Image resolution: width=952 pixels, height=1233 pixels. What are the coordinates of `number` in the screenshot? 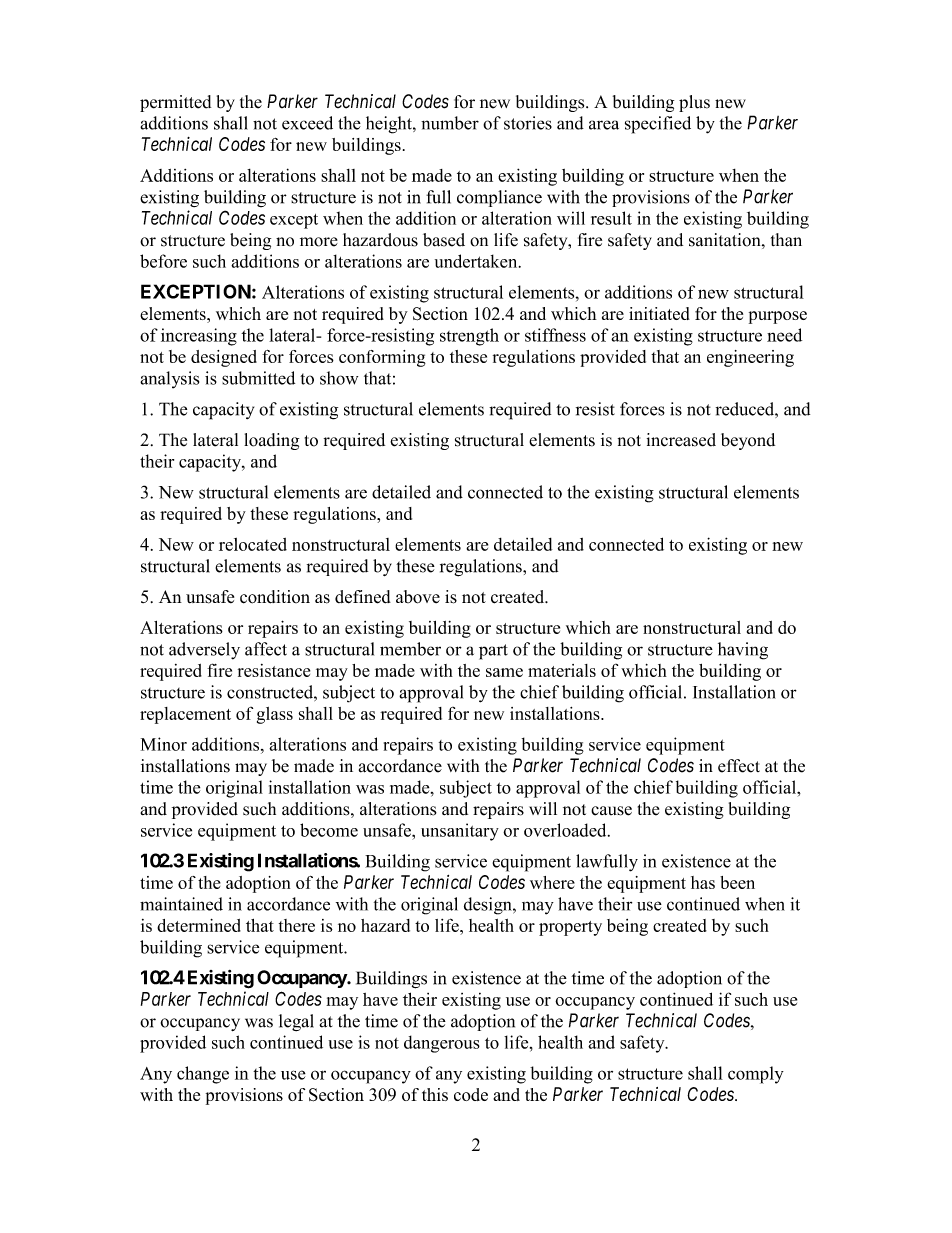 It's located at (450, 123).
